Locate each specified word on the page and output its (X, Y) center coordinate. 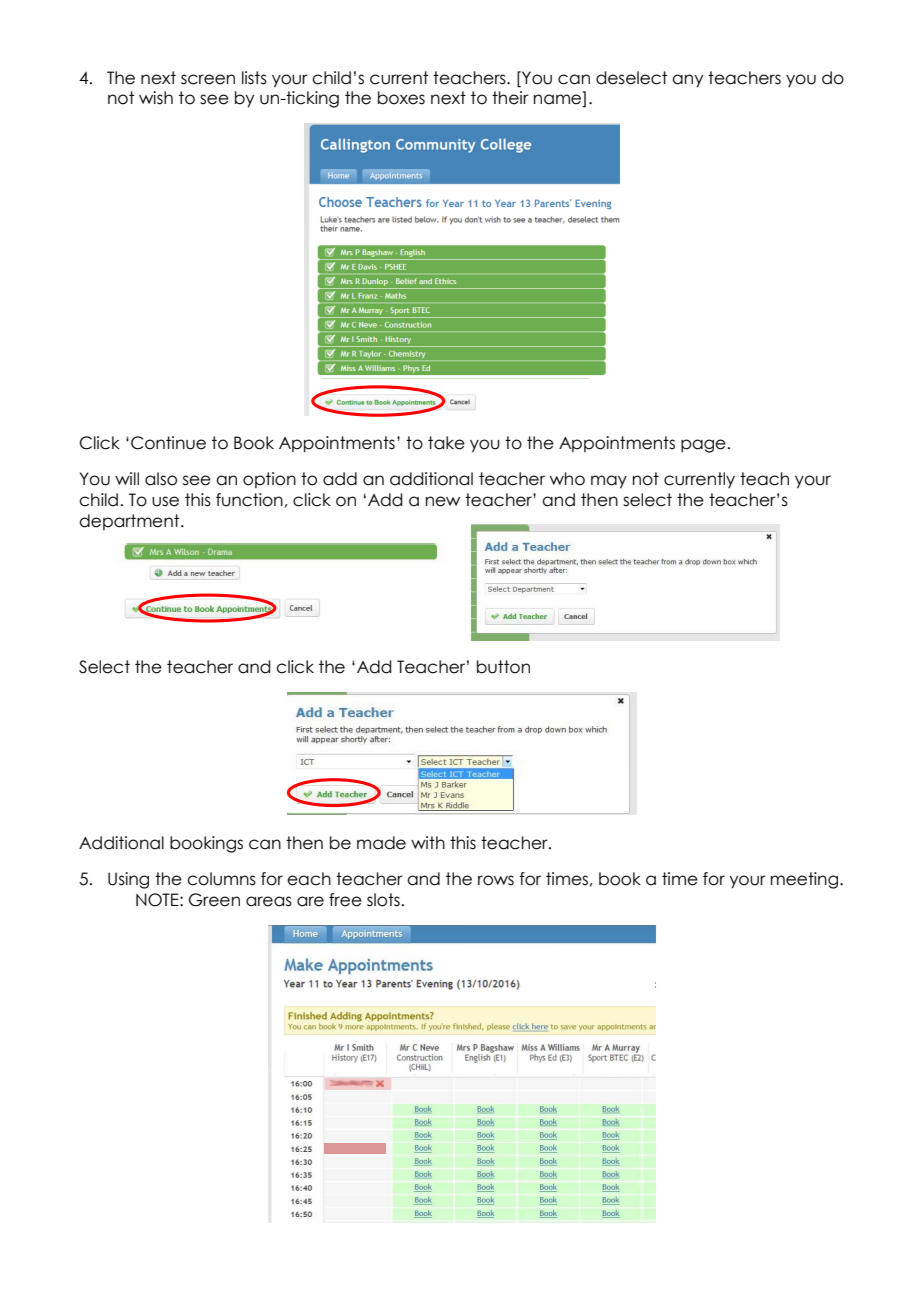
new (443, 501)
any (687, 81)
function (249, 500)
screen (208, 79)
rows (496, 880)
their (510, 98)
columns (221, 879)
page (703, 446)
